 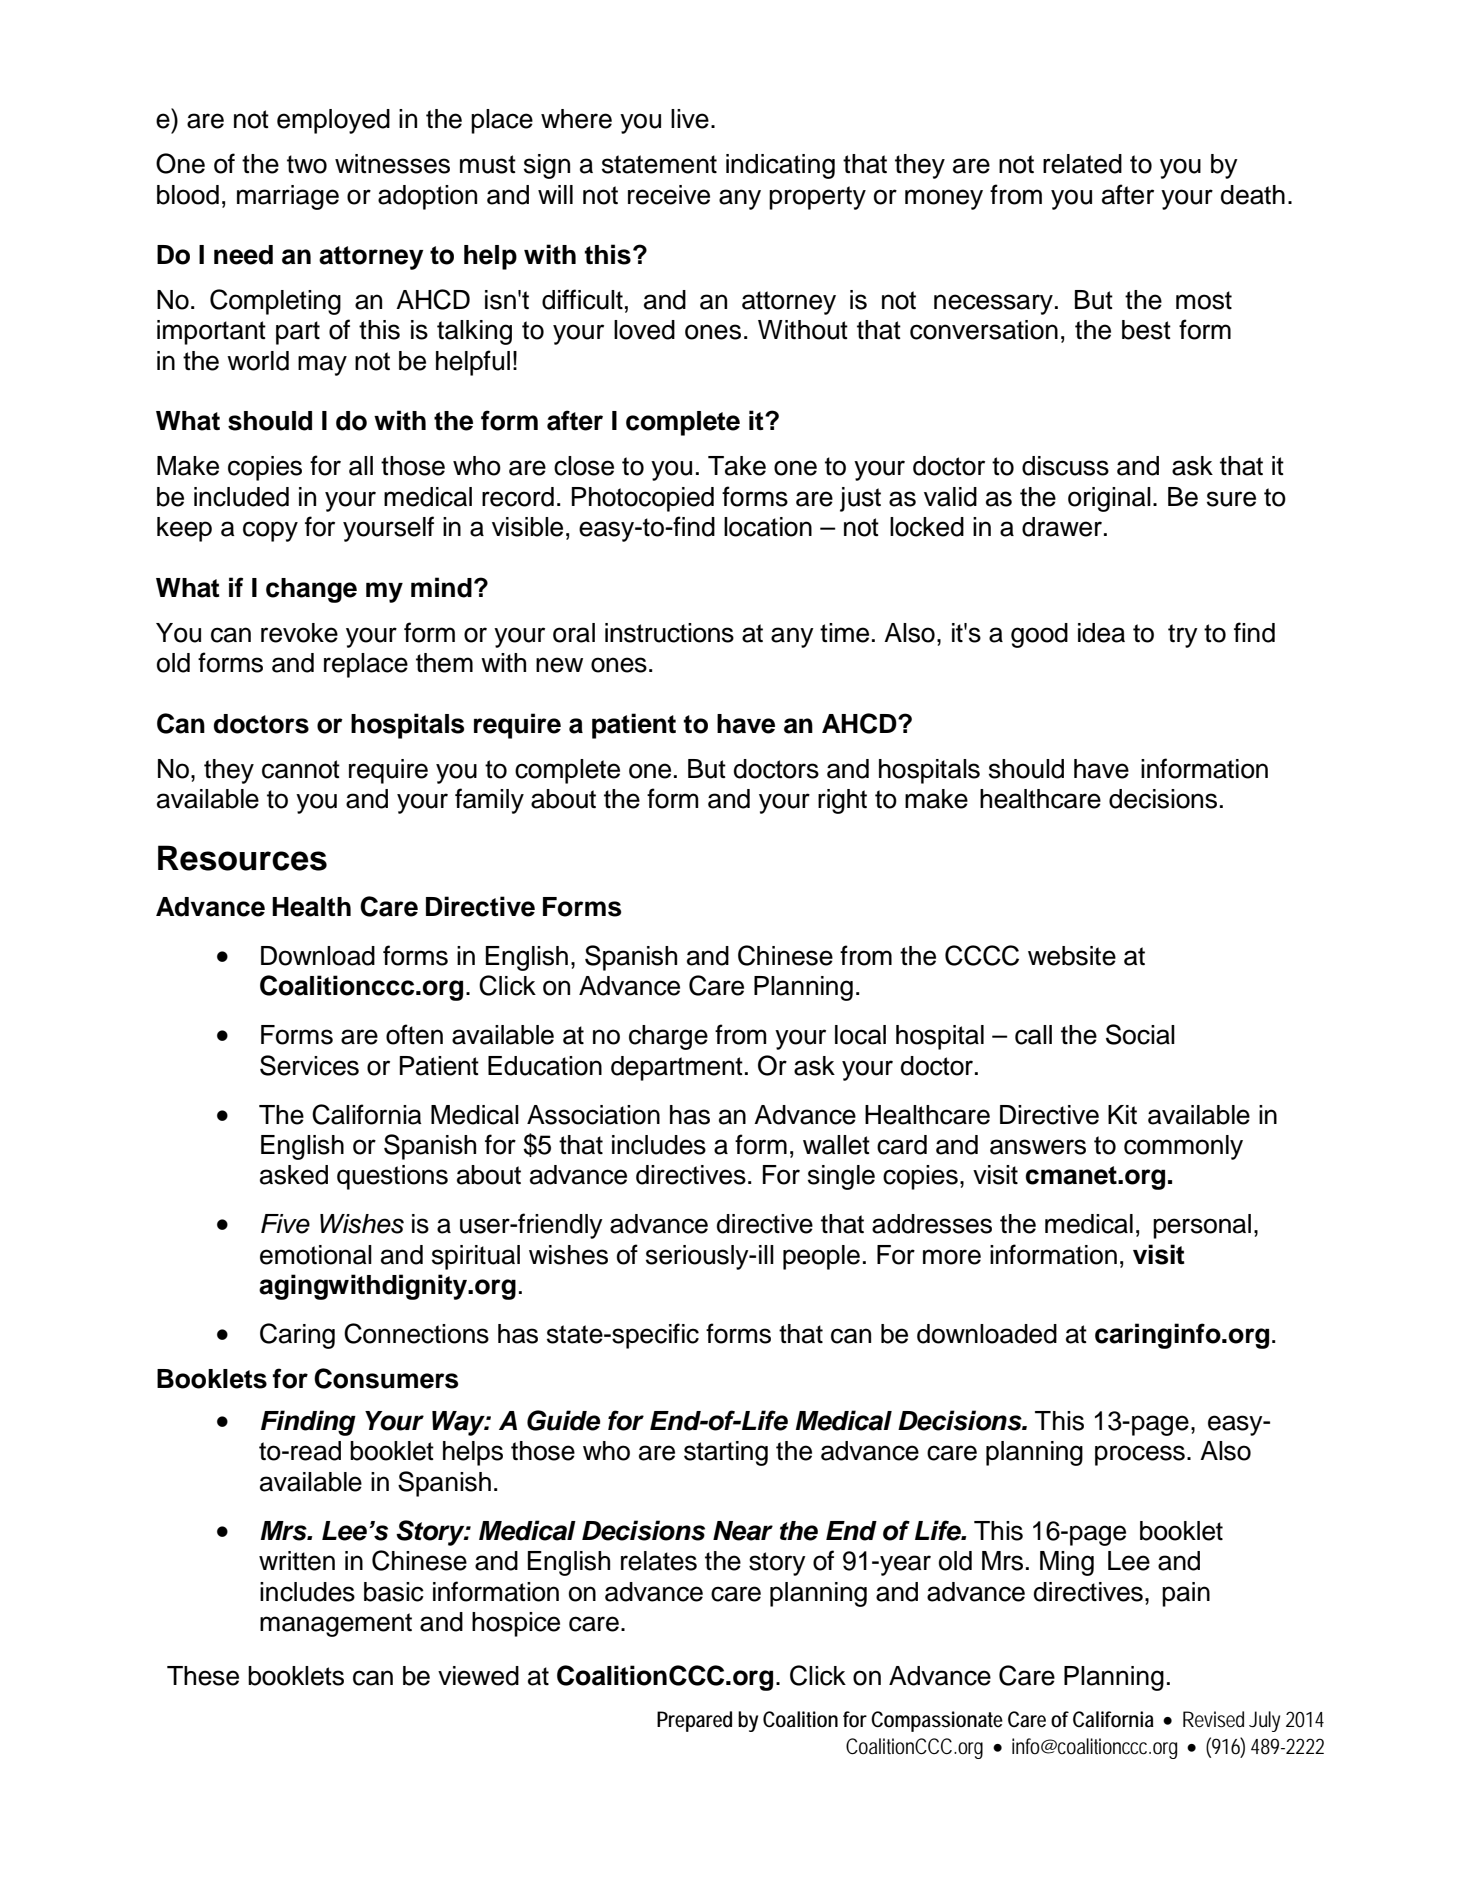 I want to click on revoke, so click(x=299, y=633).
